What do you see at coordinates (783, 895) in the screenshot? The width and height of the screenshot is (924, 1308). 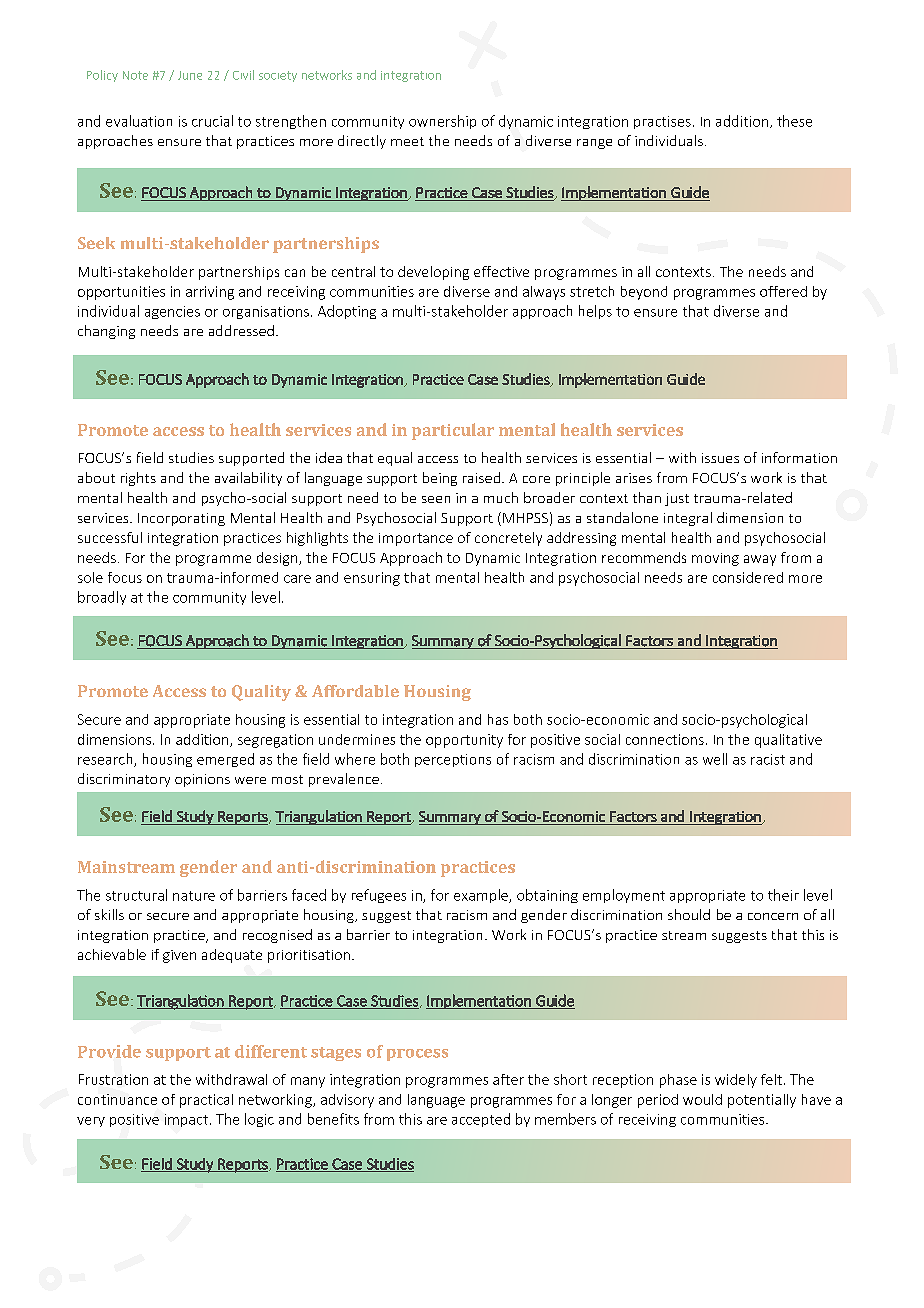 I see `their` at bounding box center [783, 895].
